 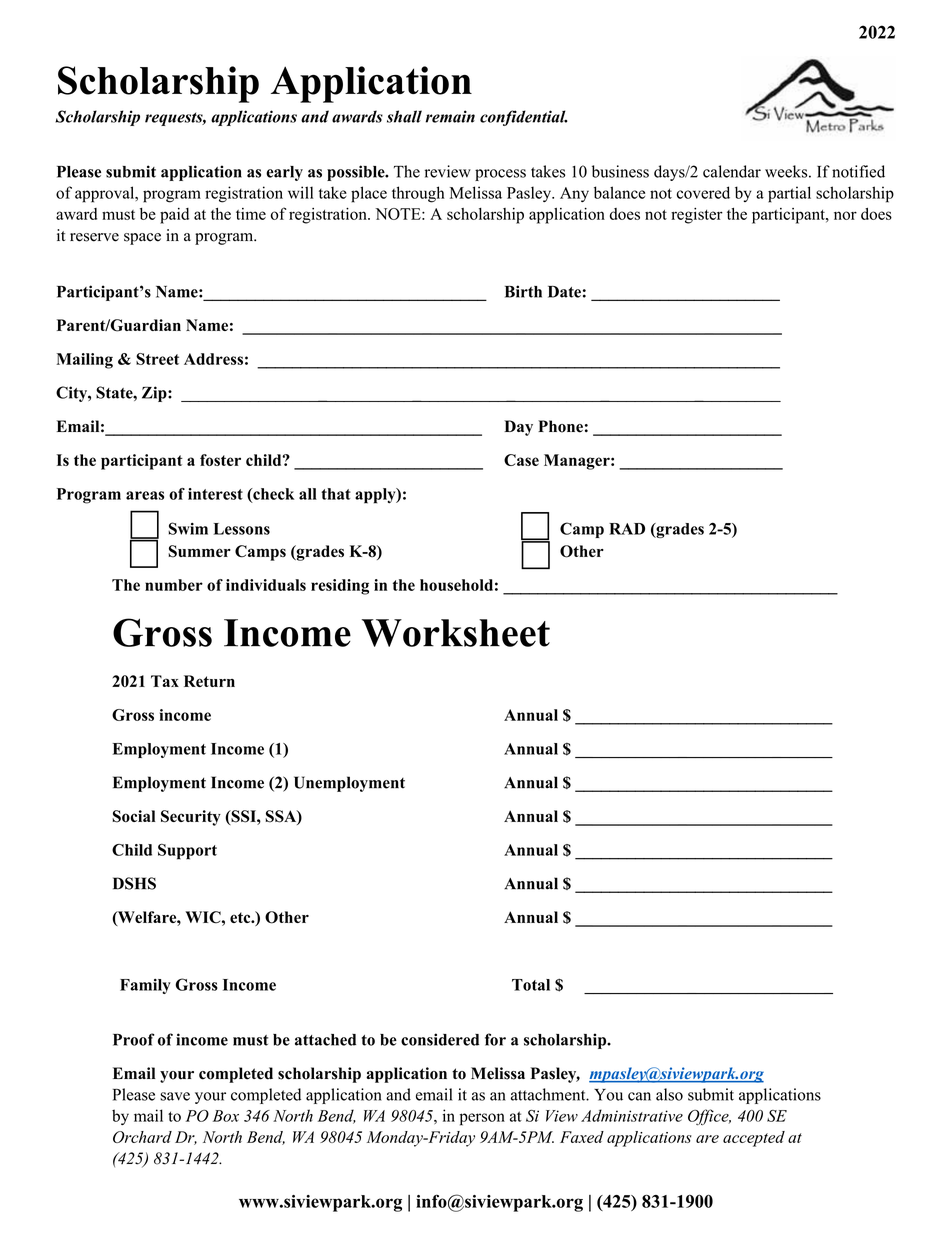 What do you see at coordinates (521, 460) in the page?
I see `Case` at bounding box center [521, 460].
